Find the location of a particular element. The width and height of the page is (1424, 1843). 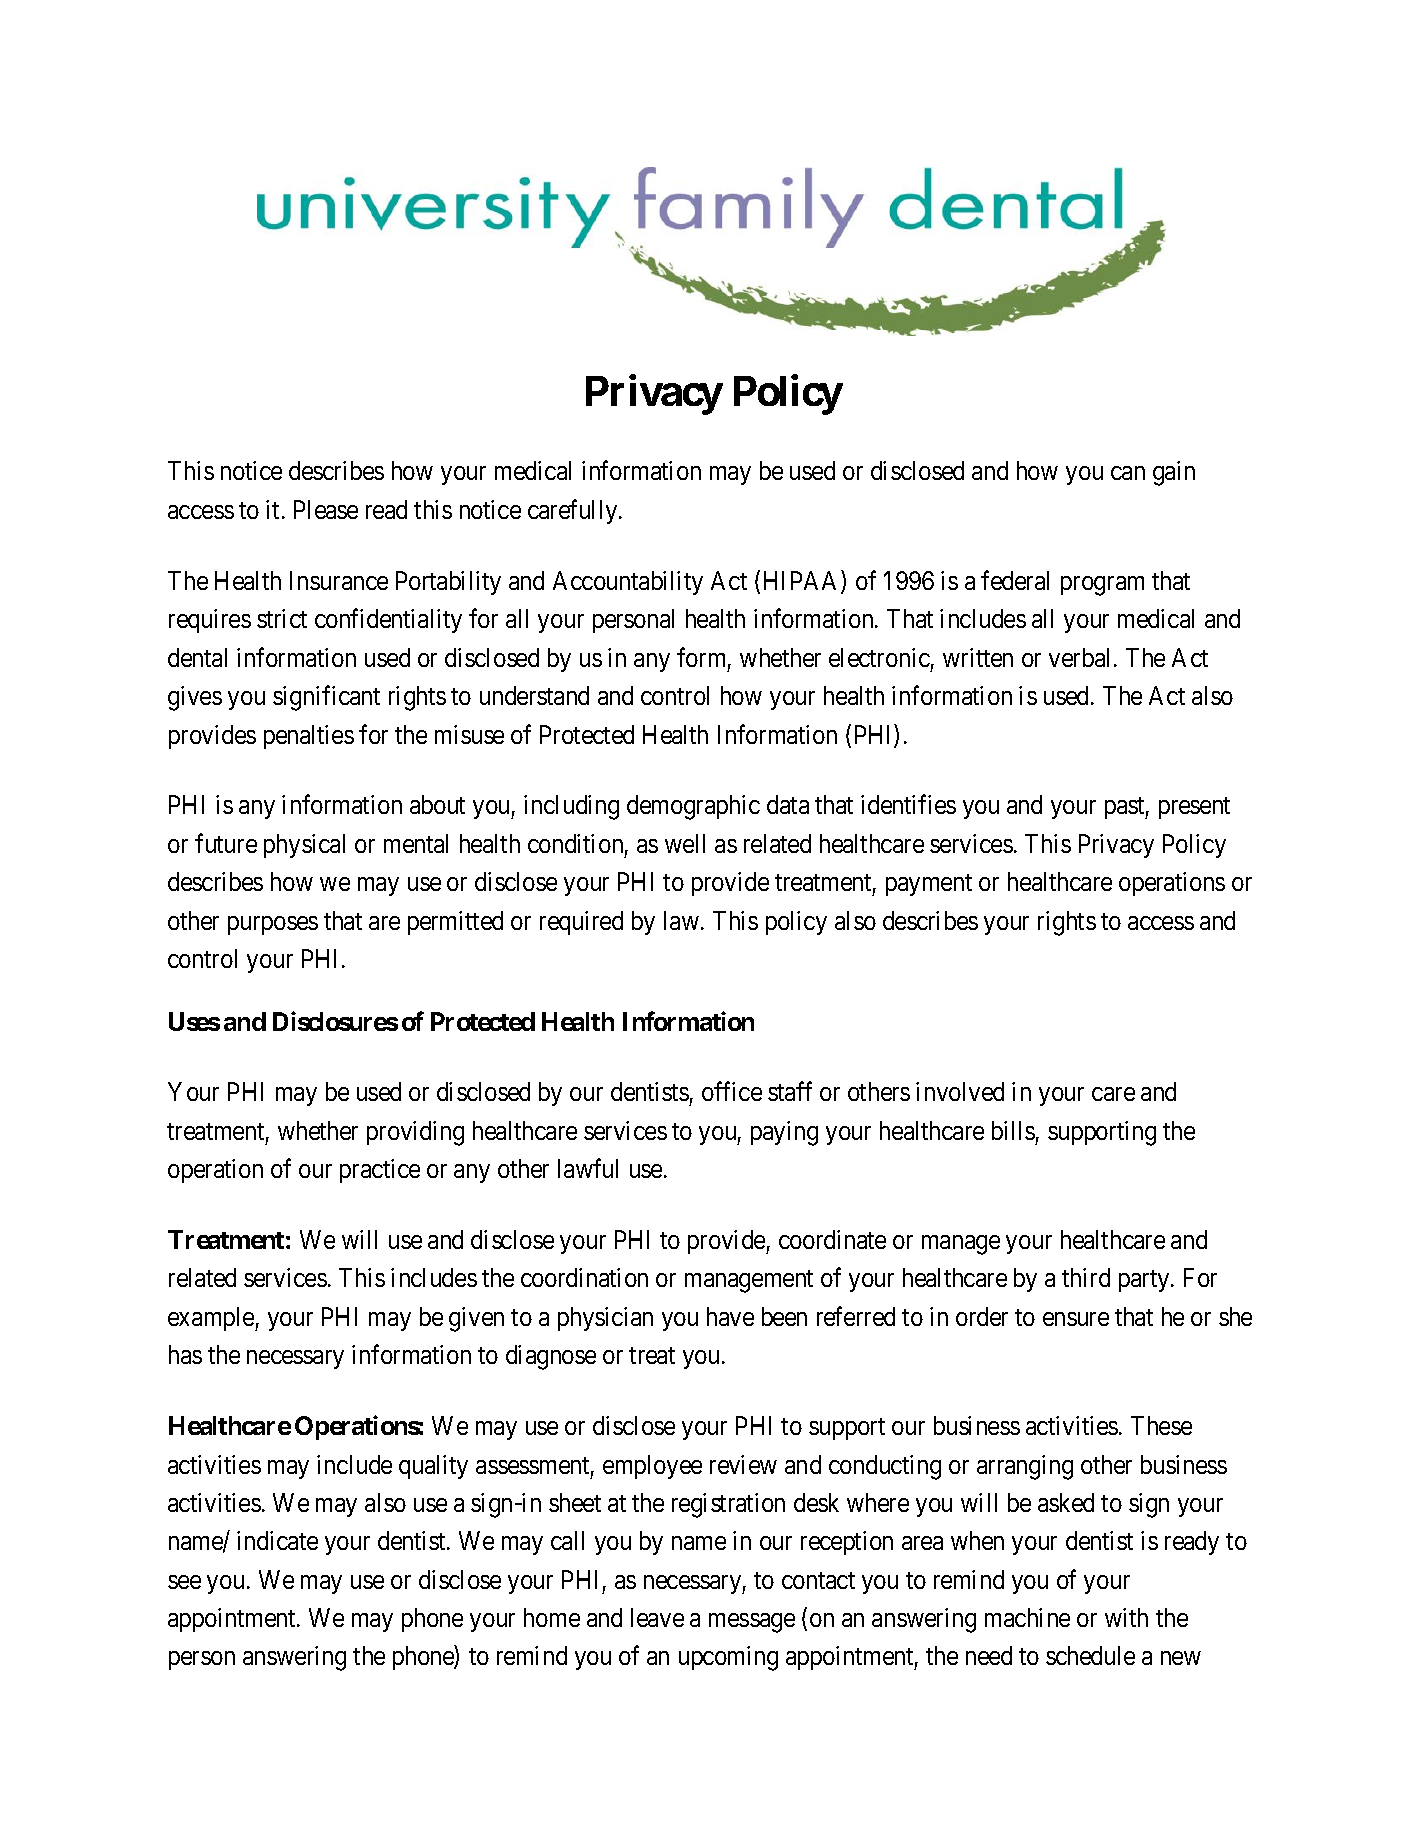

present is located at coordinates (1194, 808).
